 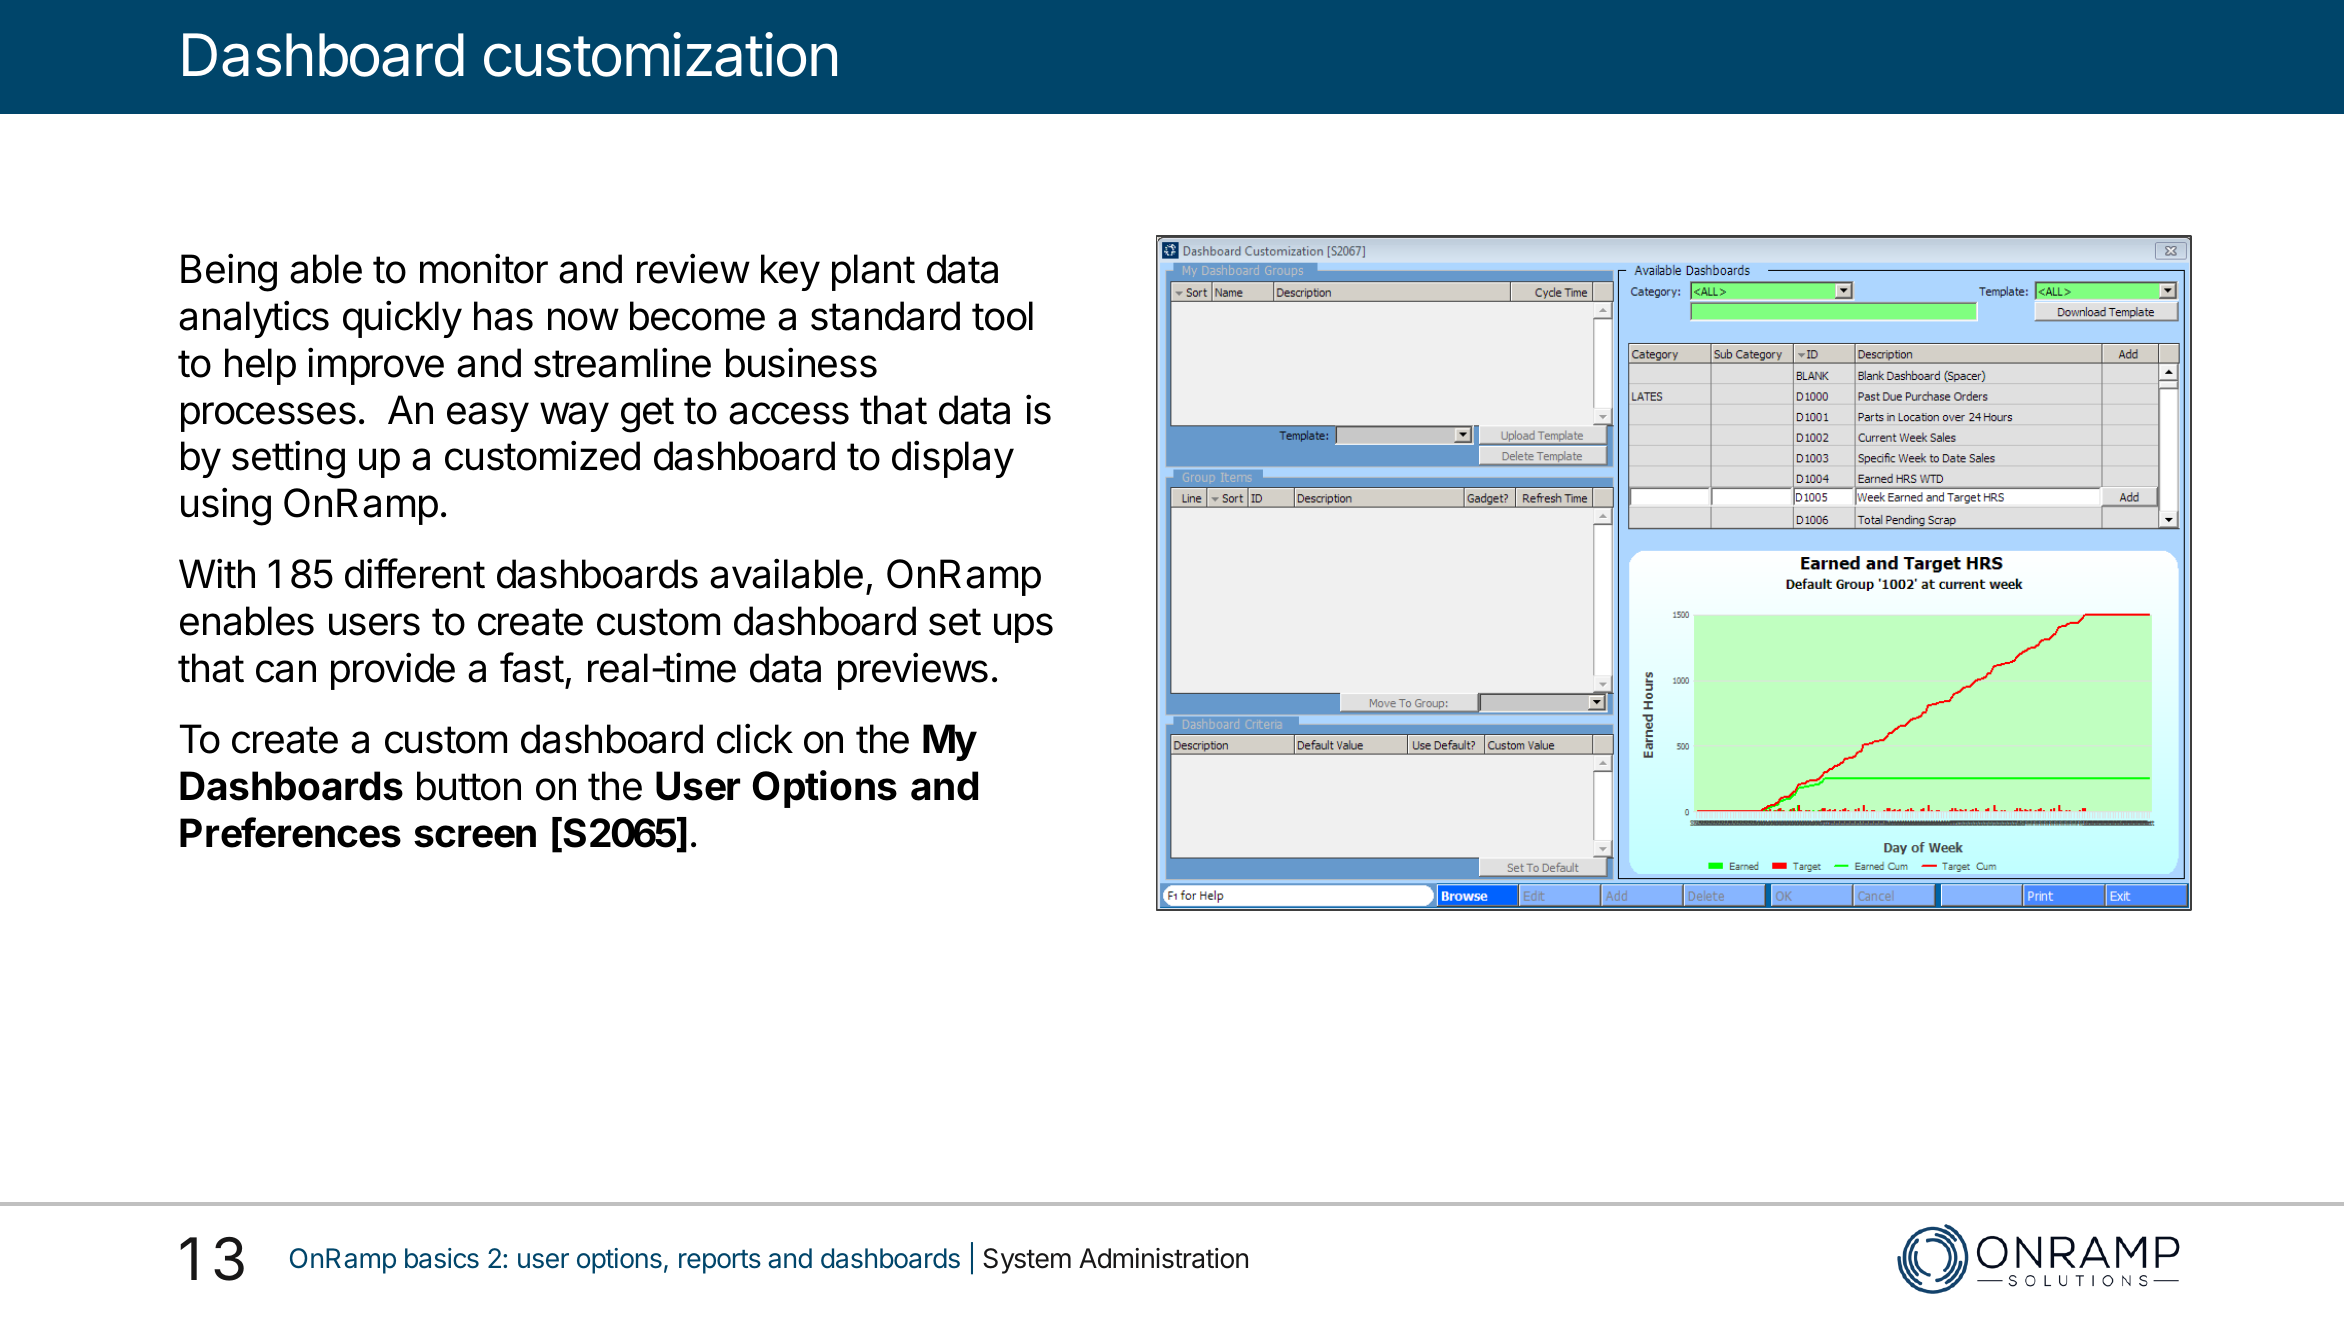 I want to click on System, so click(x=1027, y=1261).
